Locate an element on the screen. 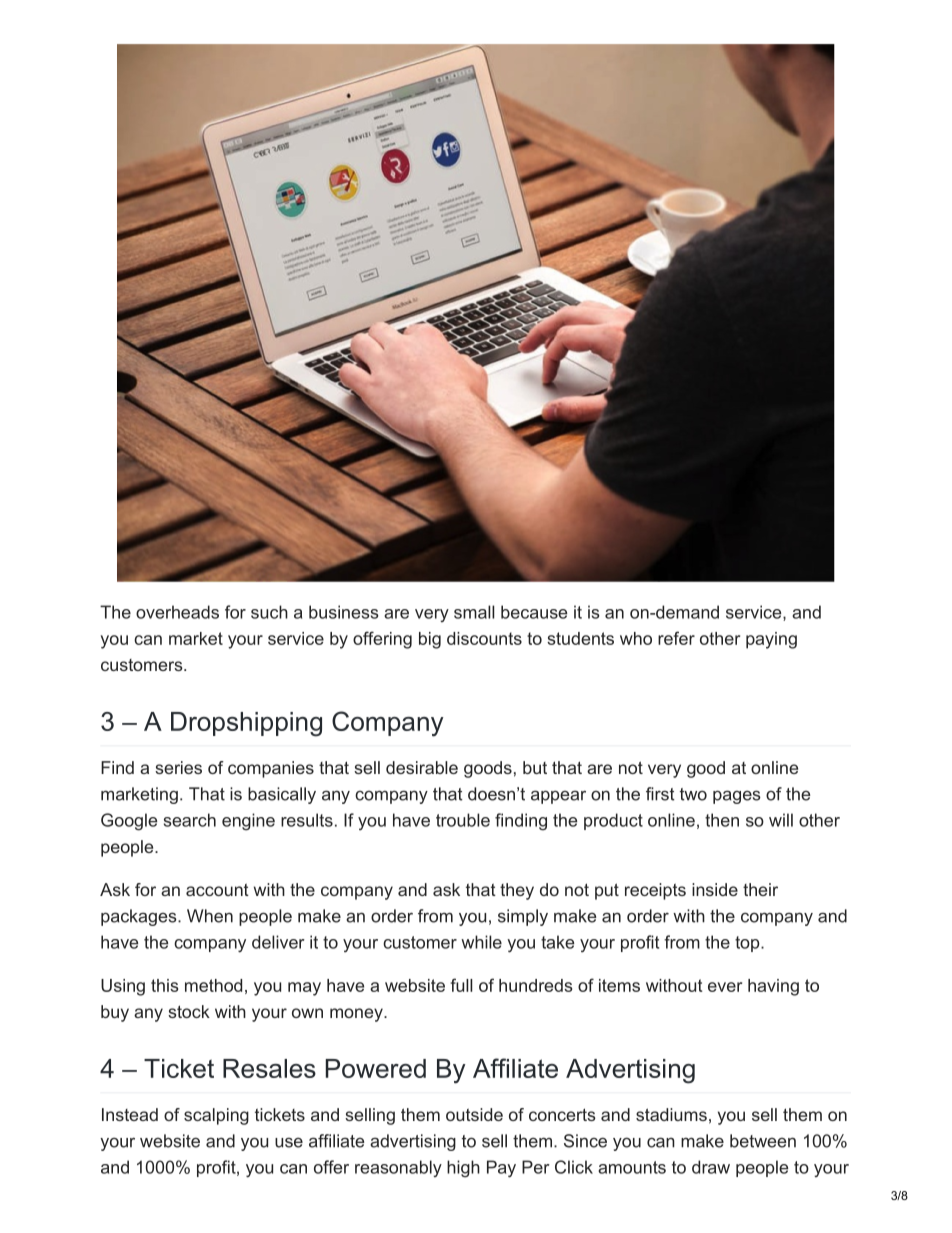  high is located at coordinates (463, 1169).
